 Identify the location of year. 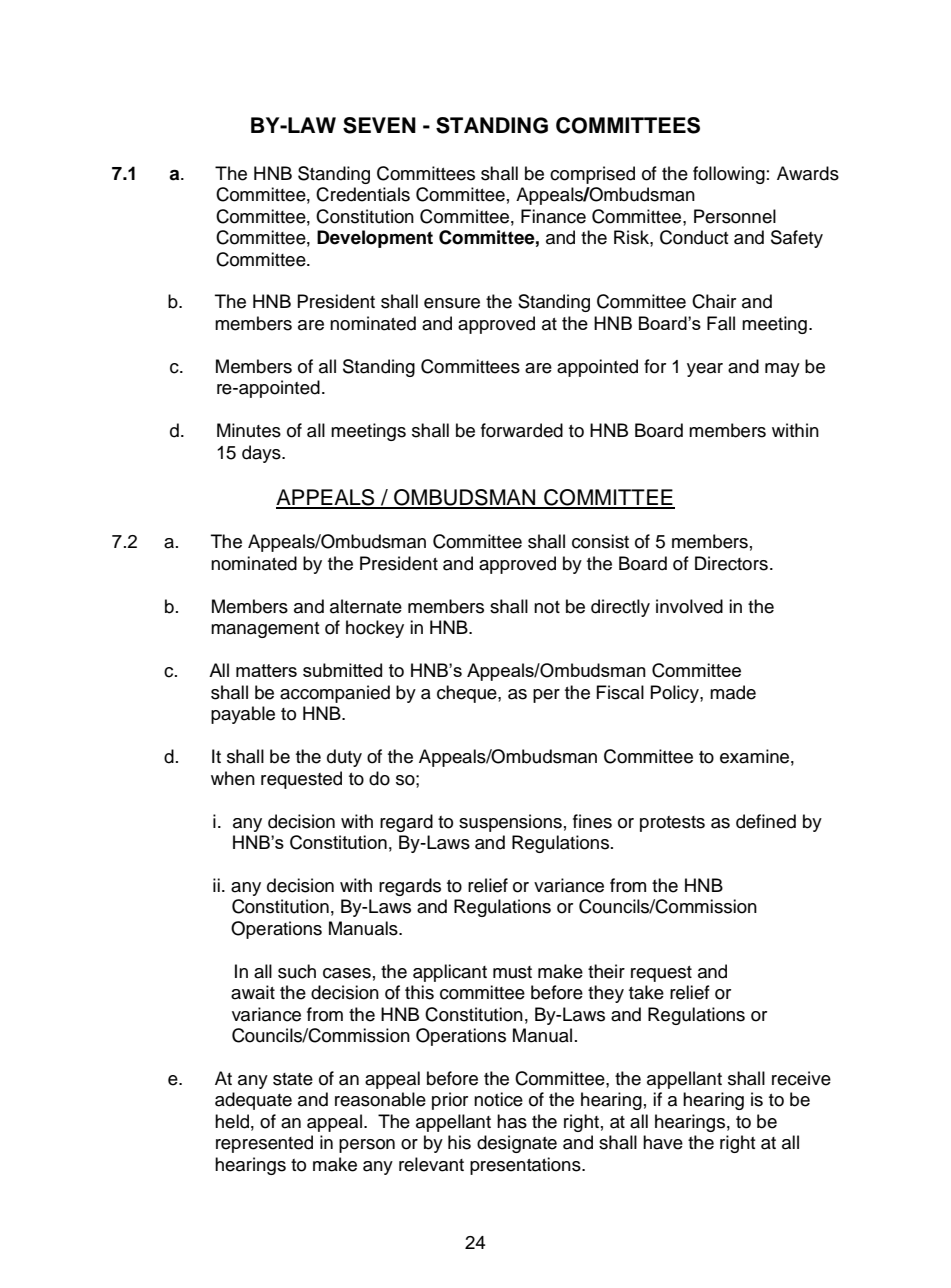
(705, 370).
